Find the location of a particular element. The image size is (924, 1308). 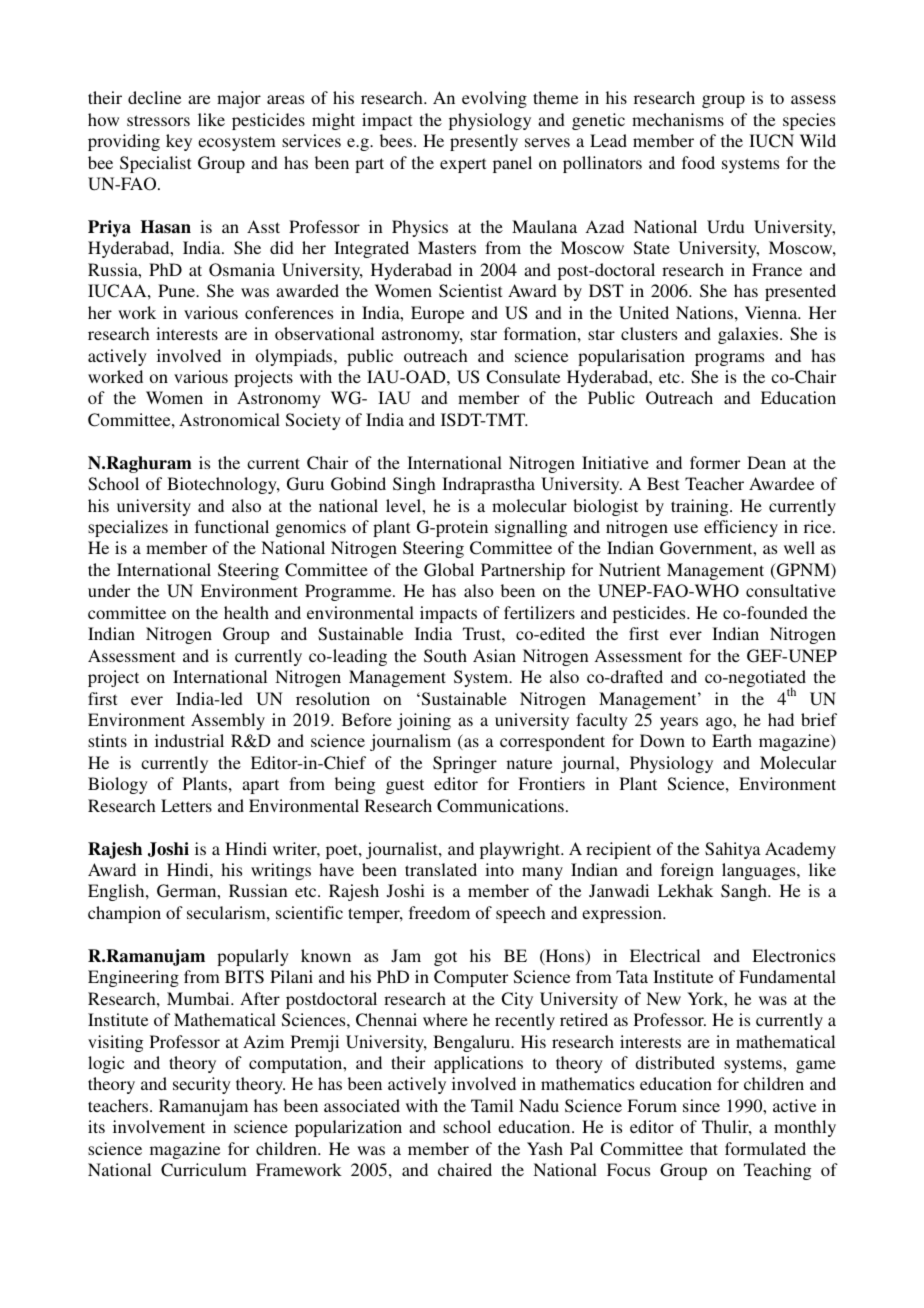

galaxies is located at coordinates (749, 335).
